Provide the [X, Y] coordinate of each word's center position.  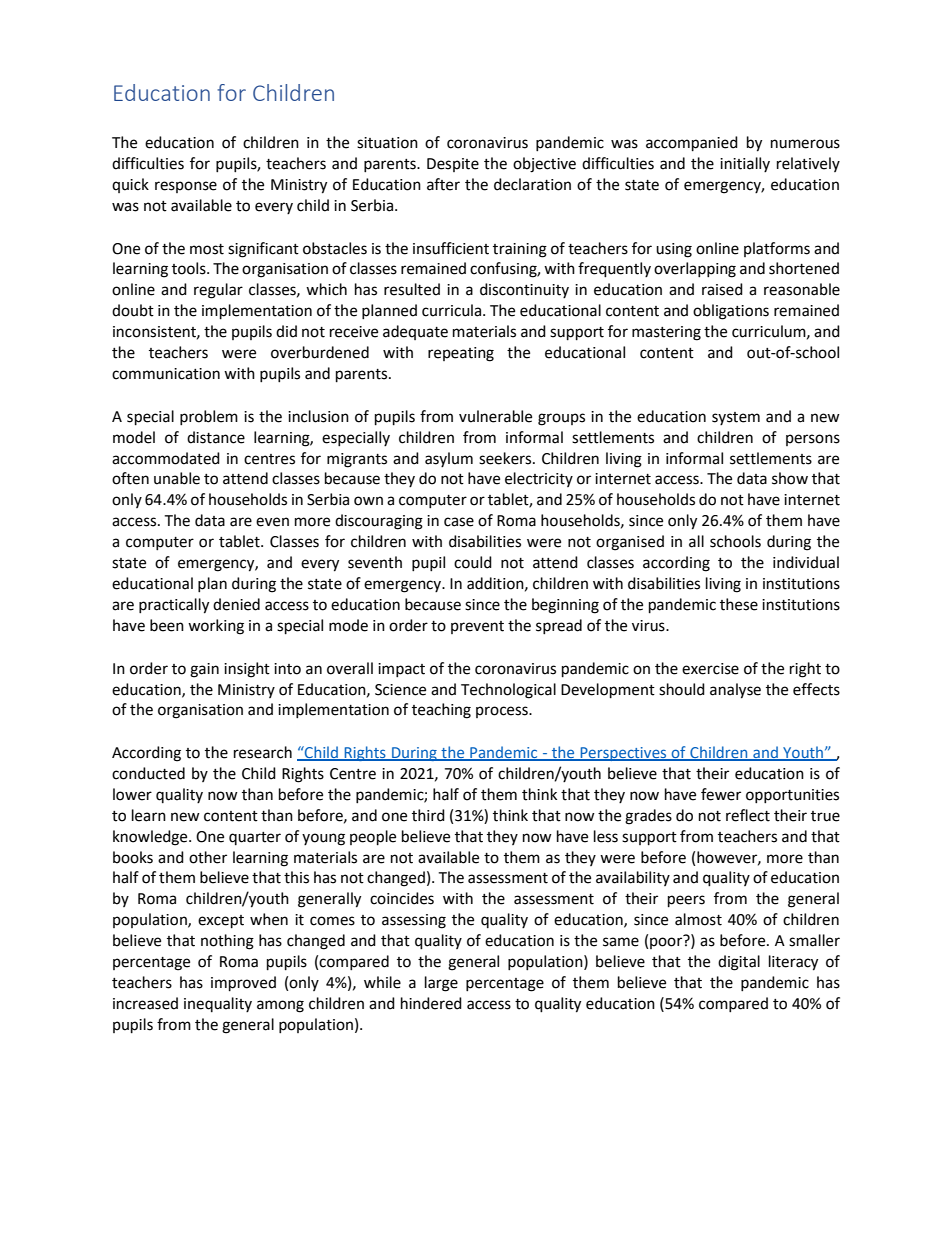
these [739, 604]
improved [243, 984]
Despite [453, 165]
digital [739, 963]
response [186, 187]
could [473, 562]
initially [745, 164]
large [441, 984]
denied [236, 604]
